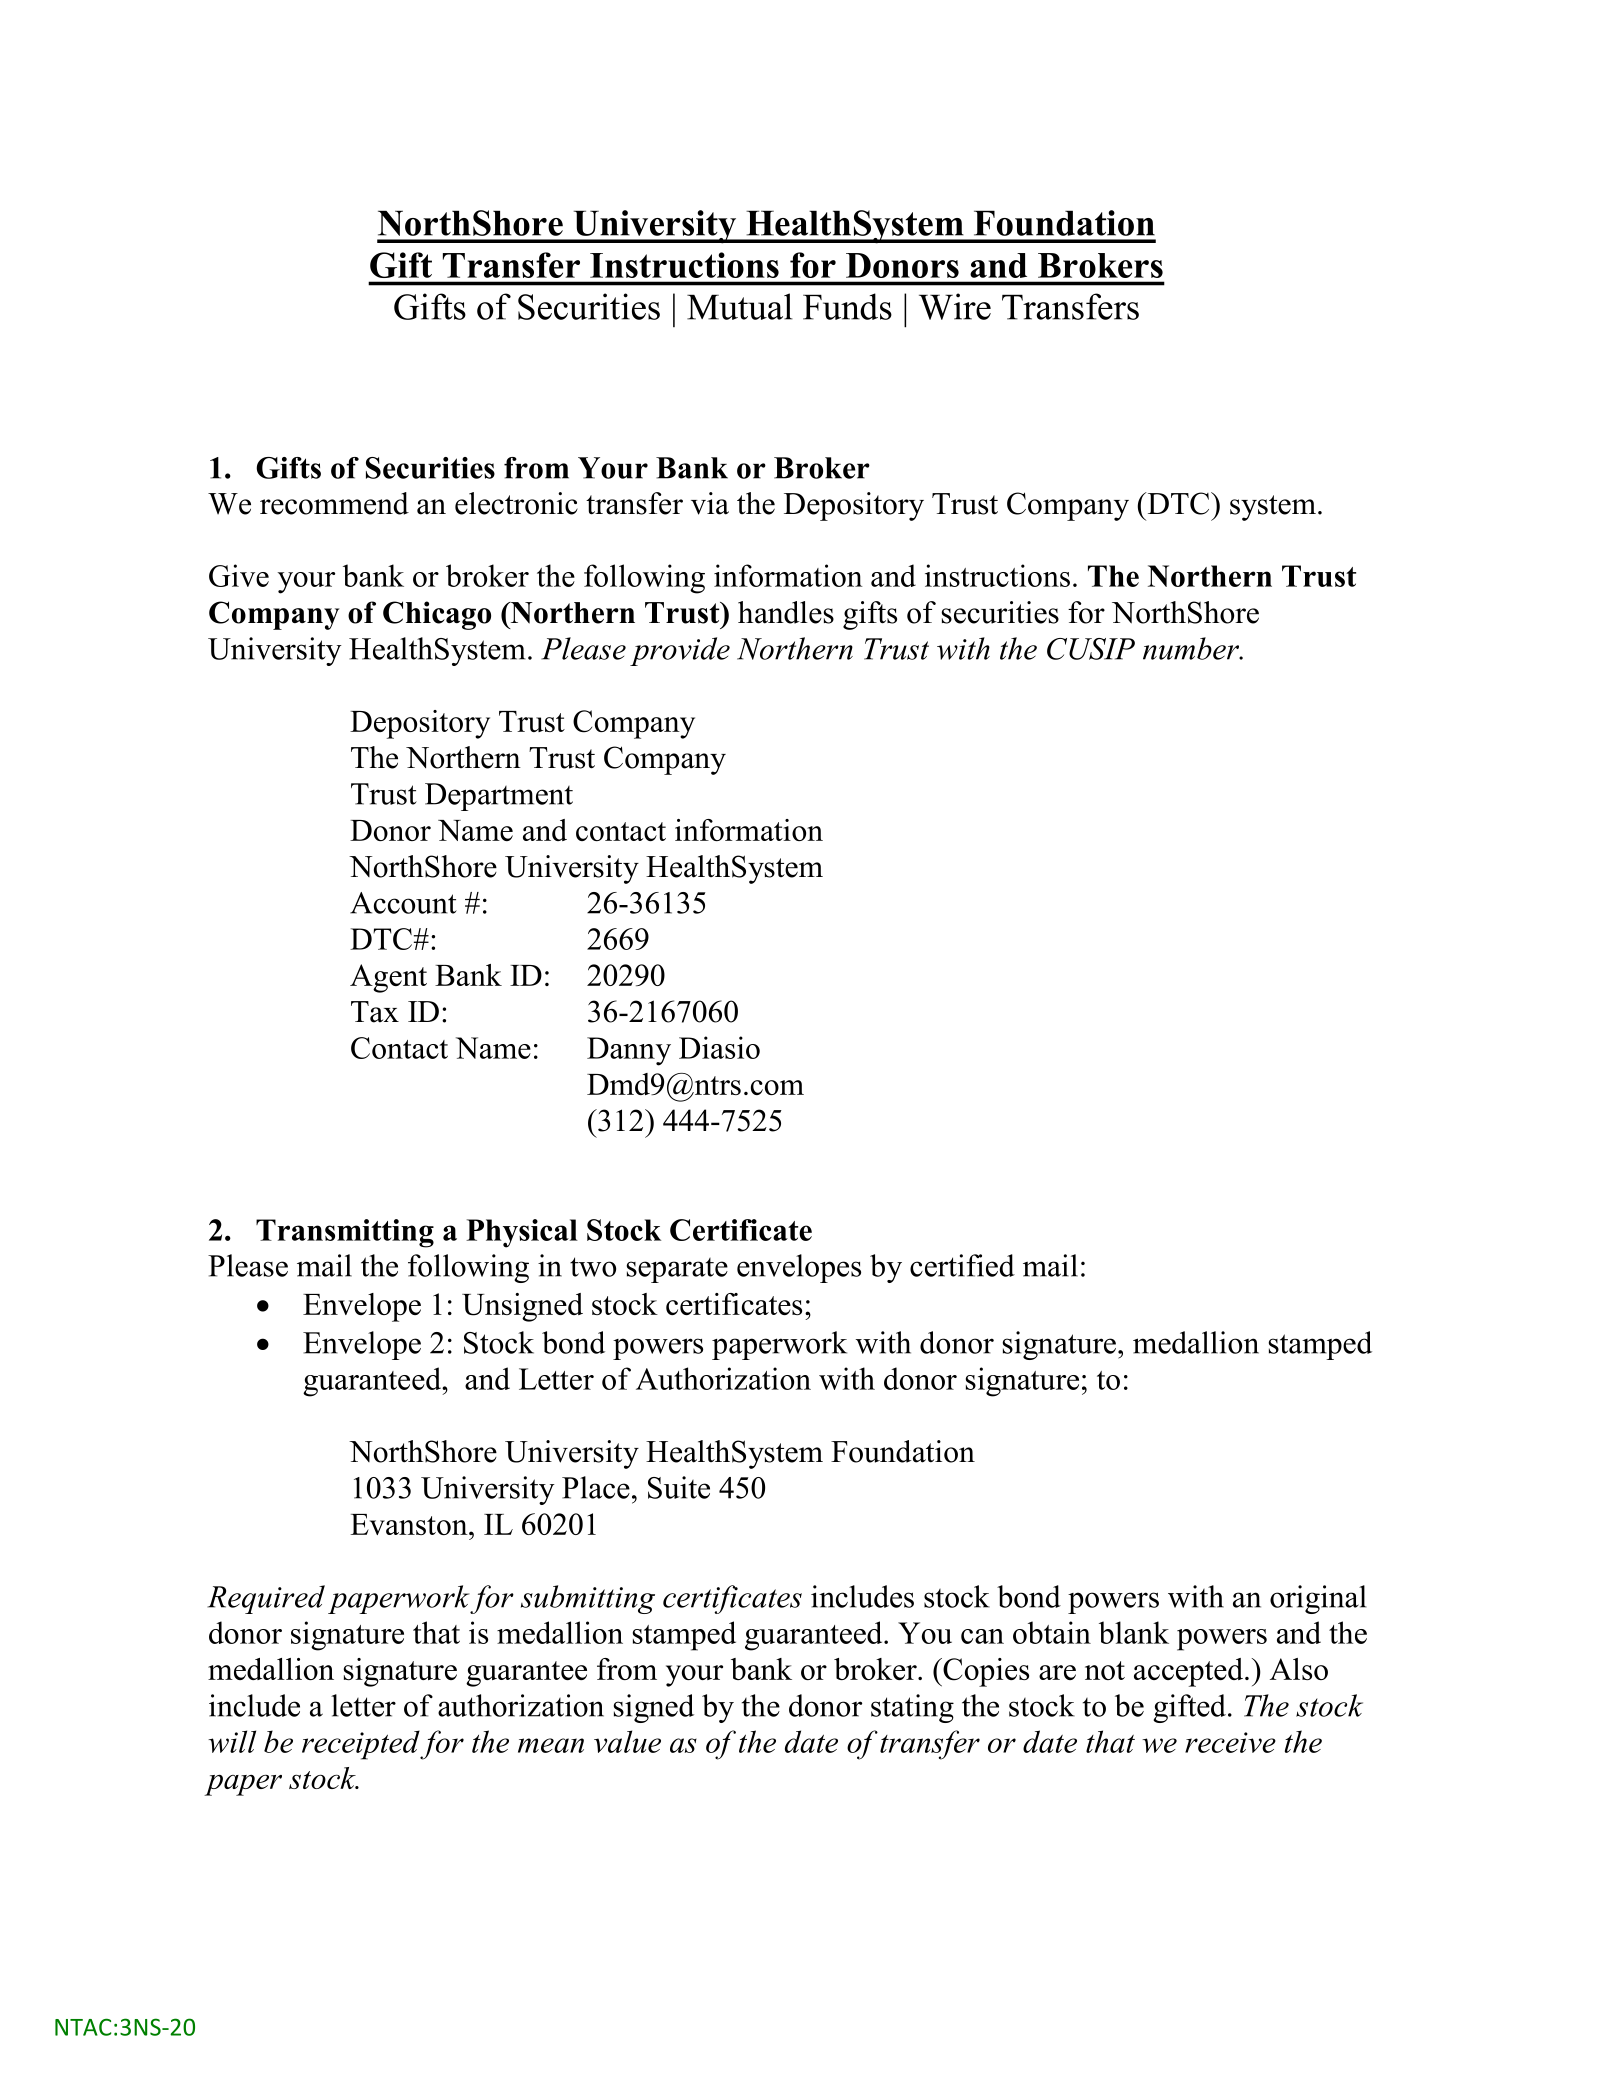 The image size is (1609, 2083). Describe the element at coordinates (677, 1270) in the screenshot. I see `separate` at that location.
